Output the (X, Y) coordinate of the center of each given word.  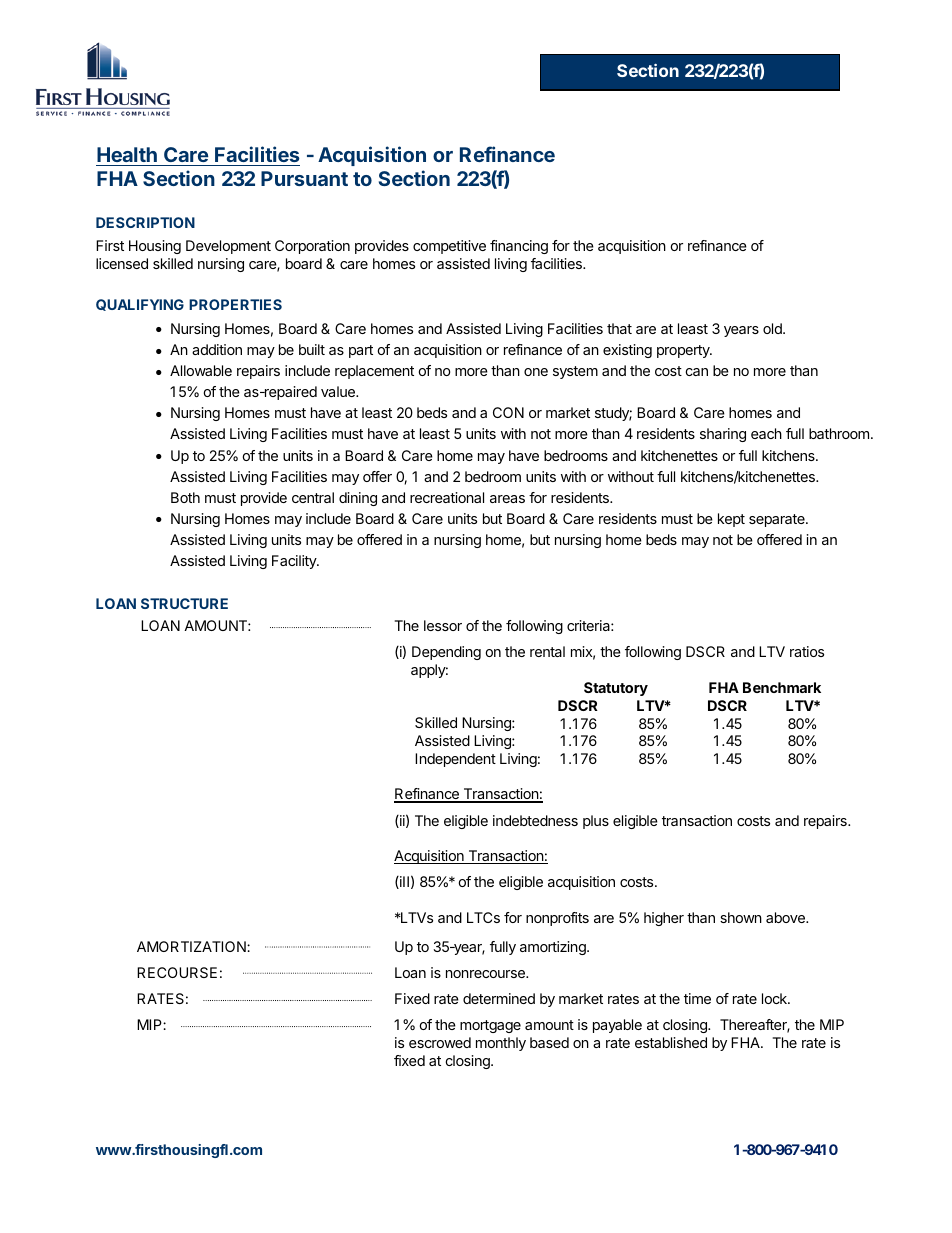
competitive (449, 247)
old (773, 328)
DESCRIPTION (145, 222)
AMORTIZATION (192, 946)
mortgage (490, 1026)
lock (775, 998)
